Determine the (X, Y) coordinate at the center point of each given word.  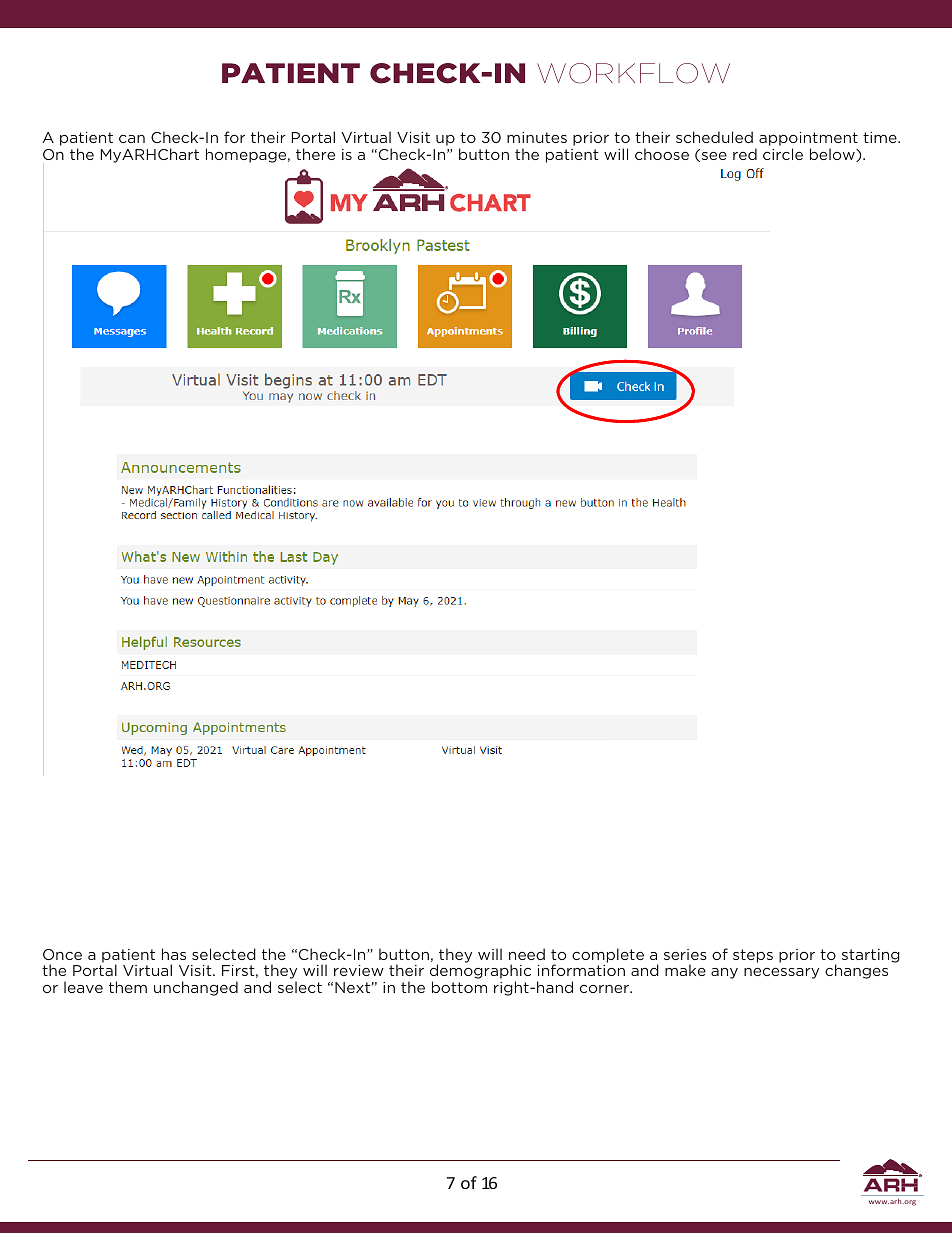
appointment (808, 140)
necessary (781, 973)
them (128, 987)
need (527, 954)
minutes (537, 137)
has (174, 954)
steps (753, 956)
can (132, 139)
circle (783, 154)
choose (662, 154)
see (713, 157)
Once (62, 954)
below (833, 155)
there (315, 154)
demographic (480, 973)
